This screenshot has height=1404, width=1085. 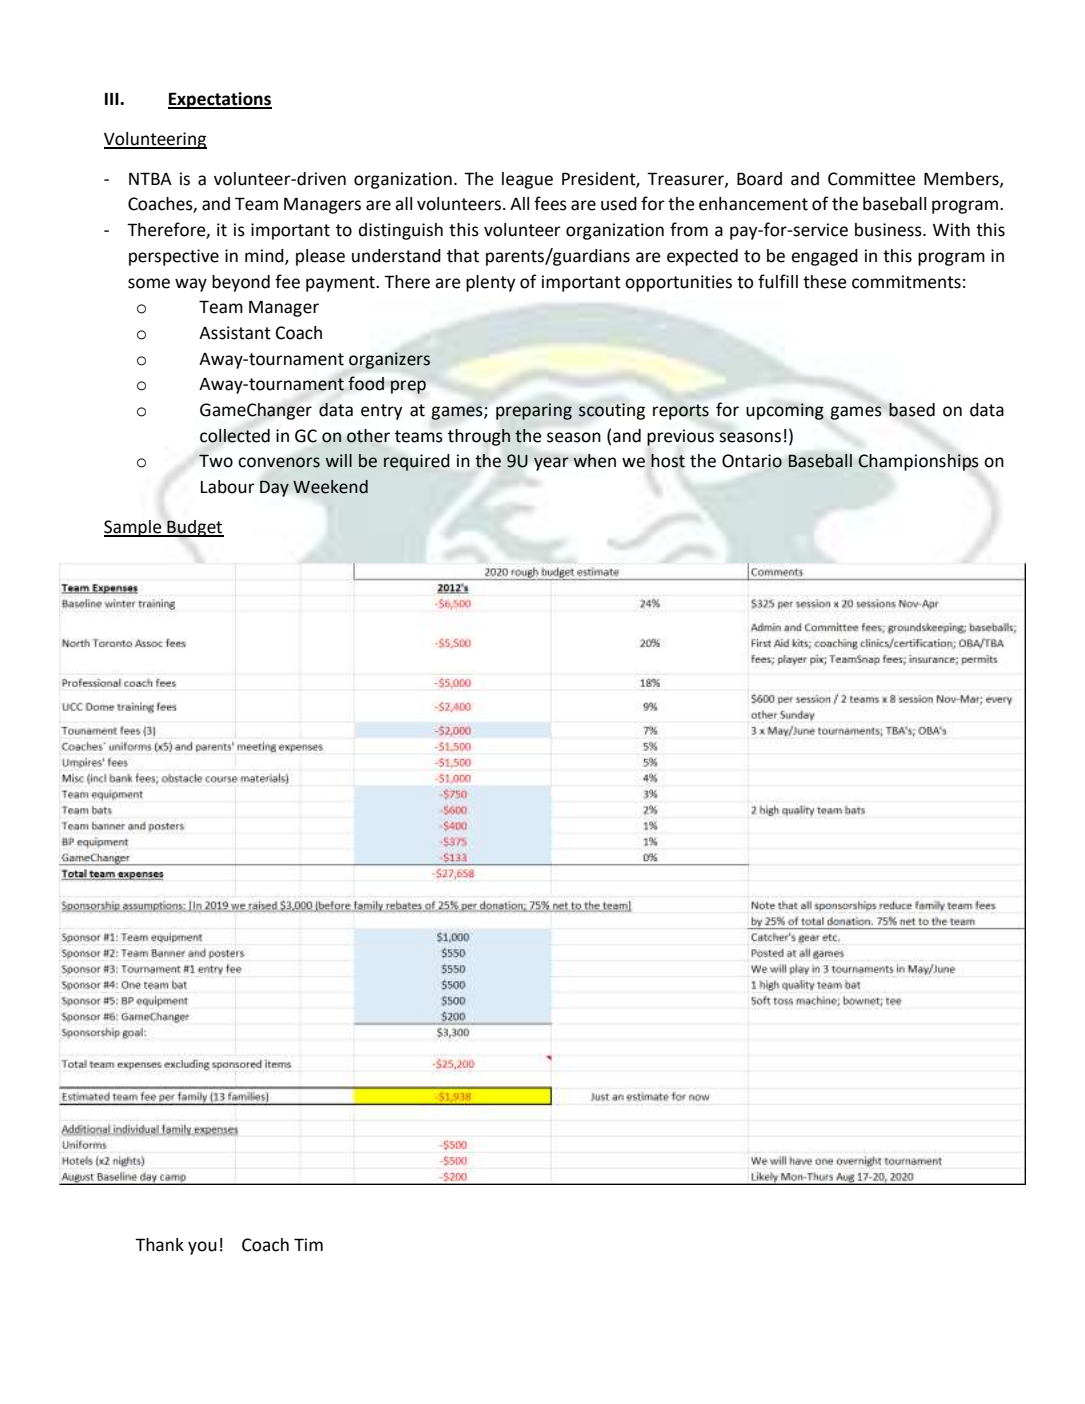 I want to click on Ontario, so click(x=752, y=461).
